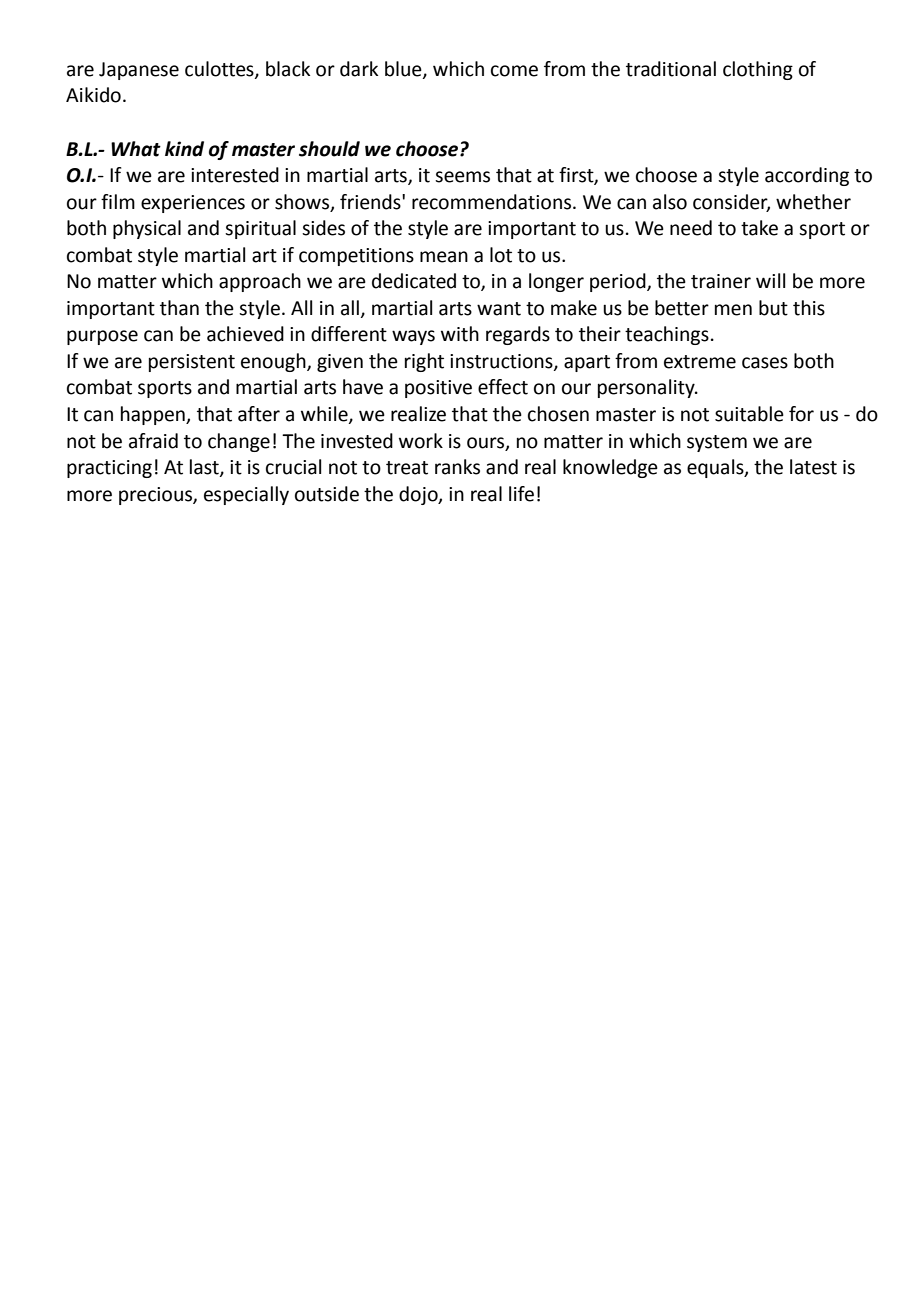 The image size is (924, 1308). I want to click on experiences, so click(193, 204).
